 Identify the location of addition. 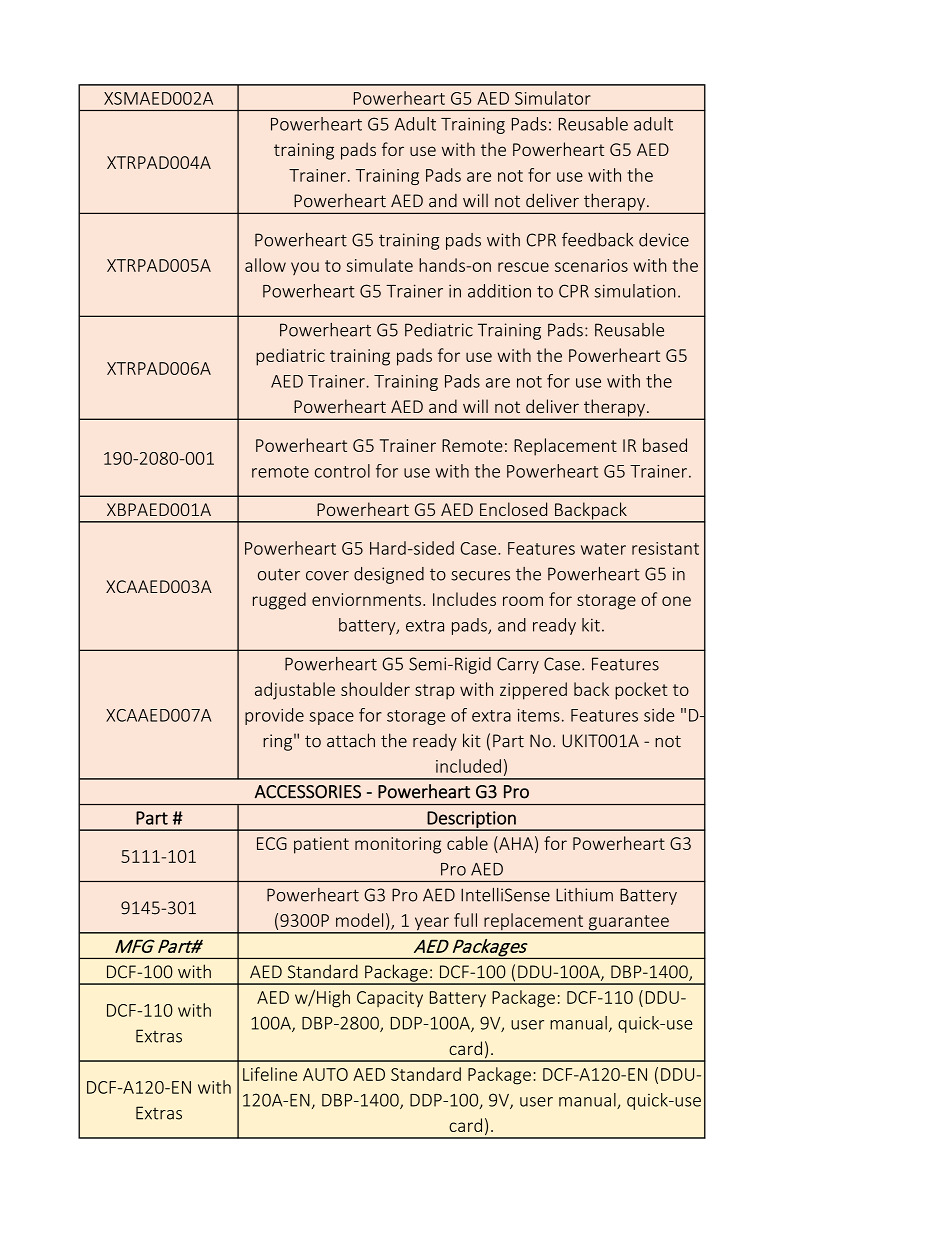
(499, 291).
